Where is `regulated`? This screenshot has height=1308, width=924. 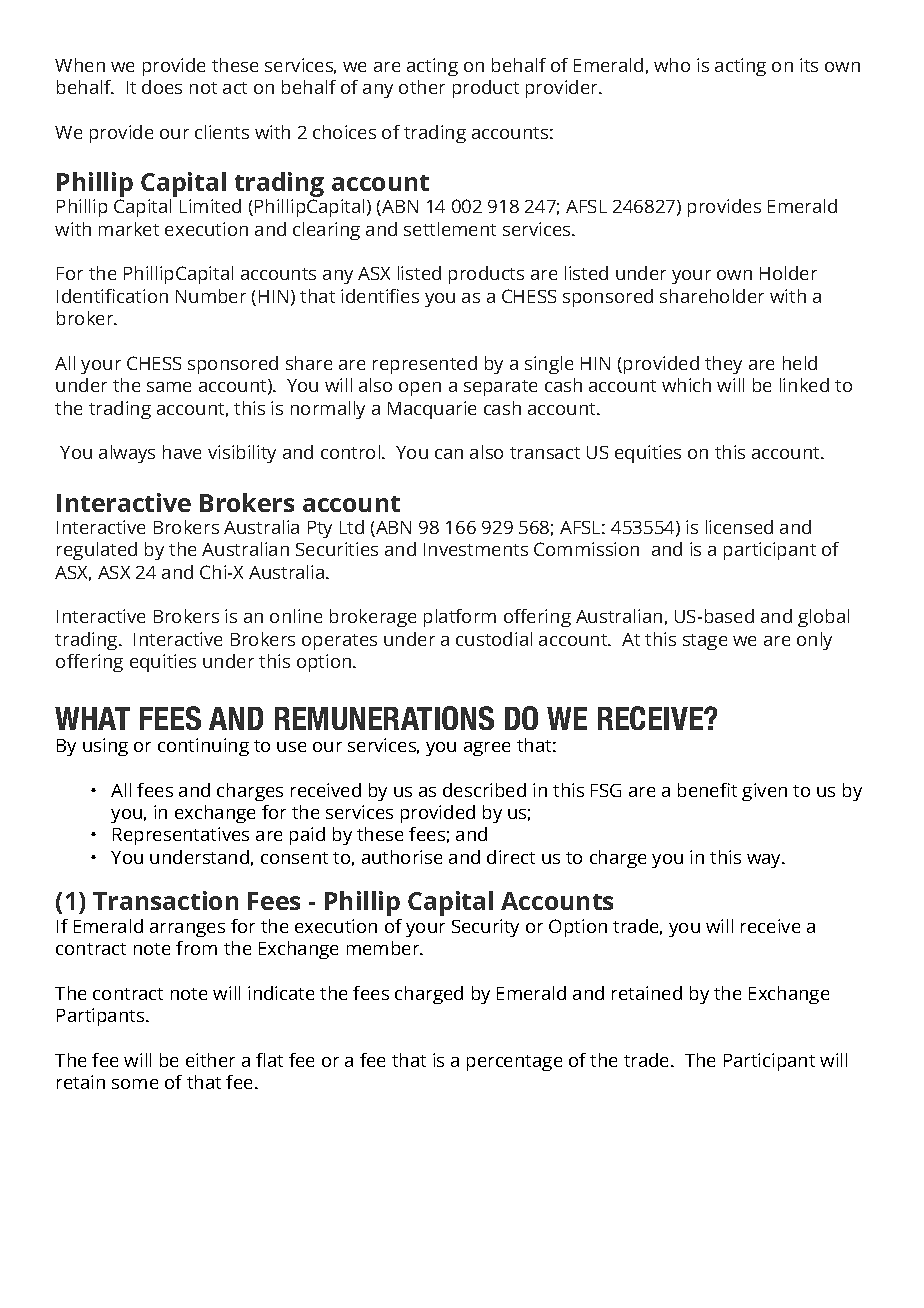 regulated is located at coordinates (97, 551).
